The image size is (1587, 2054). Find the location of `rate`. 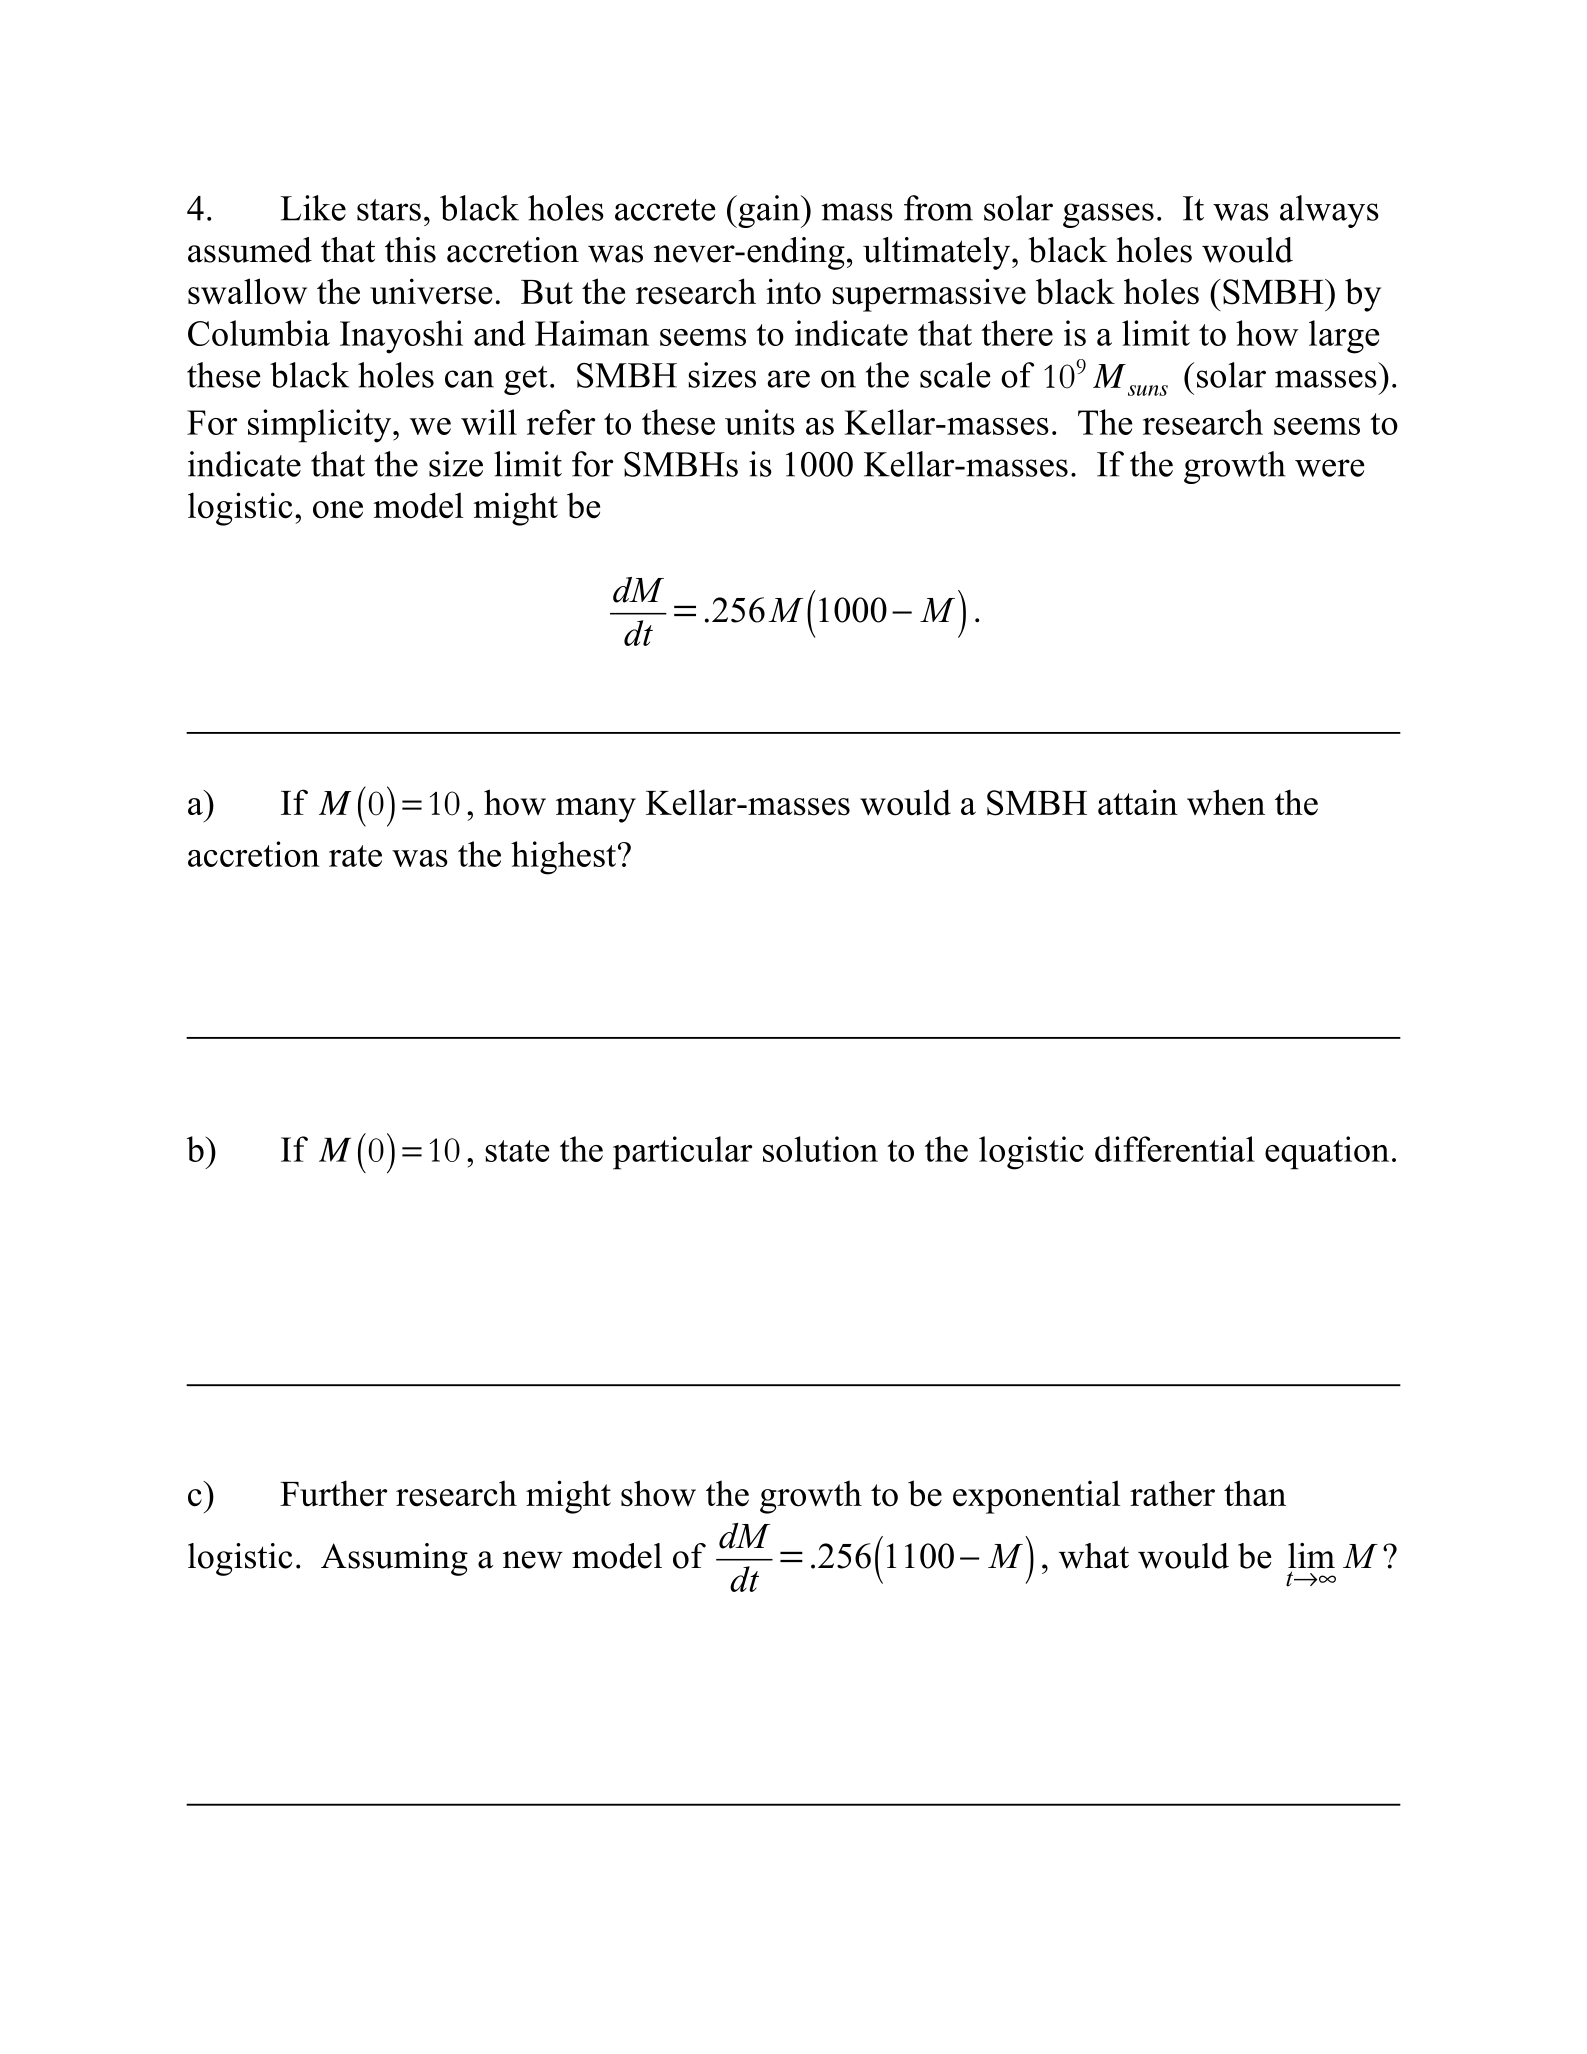

rate is located at coordinates (355, 856).
